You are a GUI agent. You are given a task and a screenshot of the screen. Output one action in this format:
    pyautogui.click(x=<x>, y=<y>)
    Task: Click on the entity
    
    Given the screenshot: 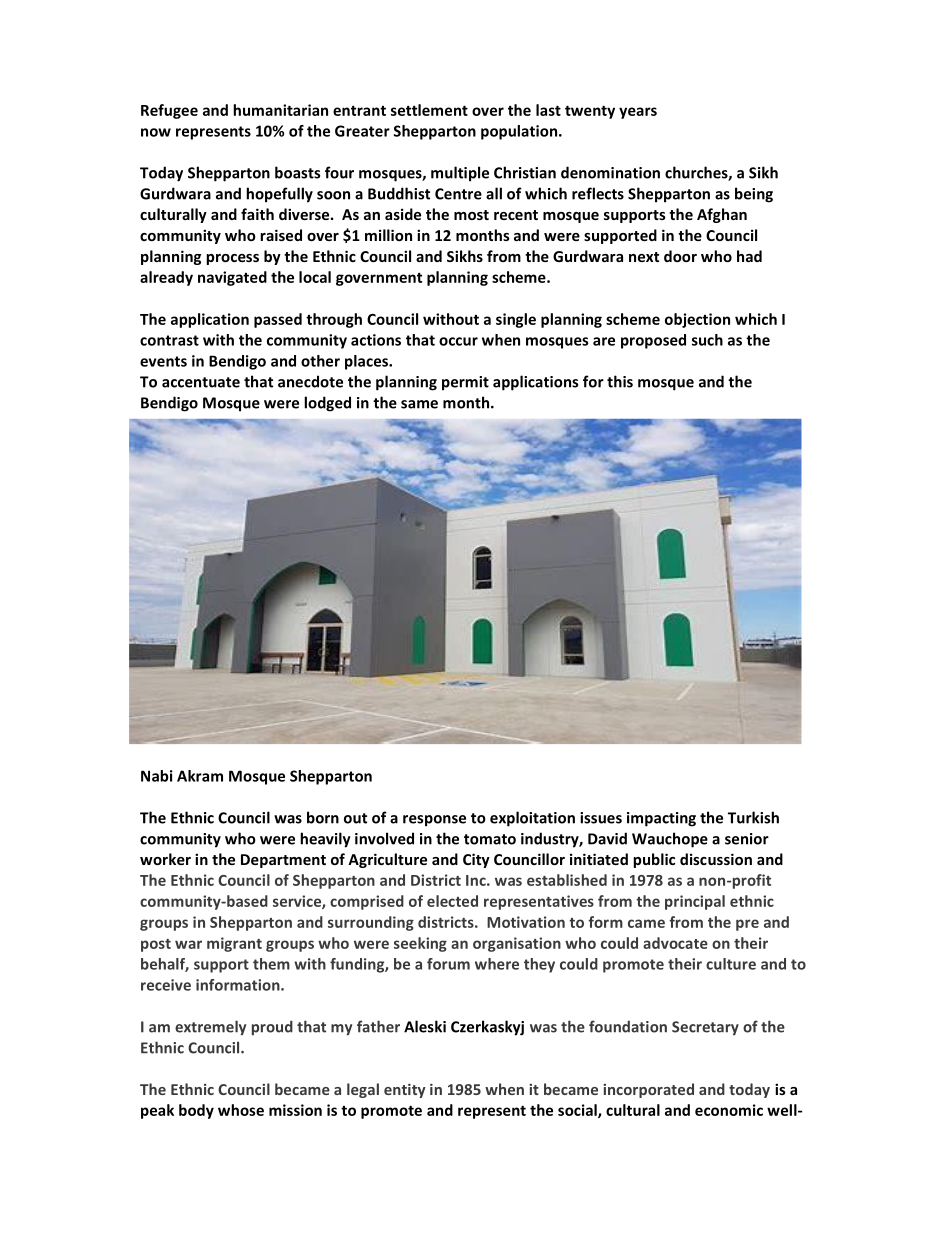 What is the action you would take?
    pyautogui.click(x=405, y=1091)
